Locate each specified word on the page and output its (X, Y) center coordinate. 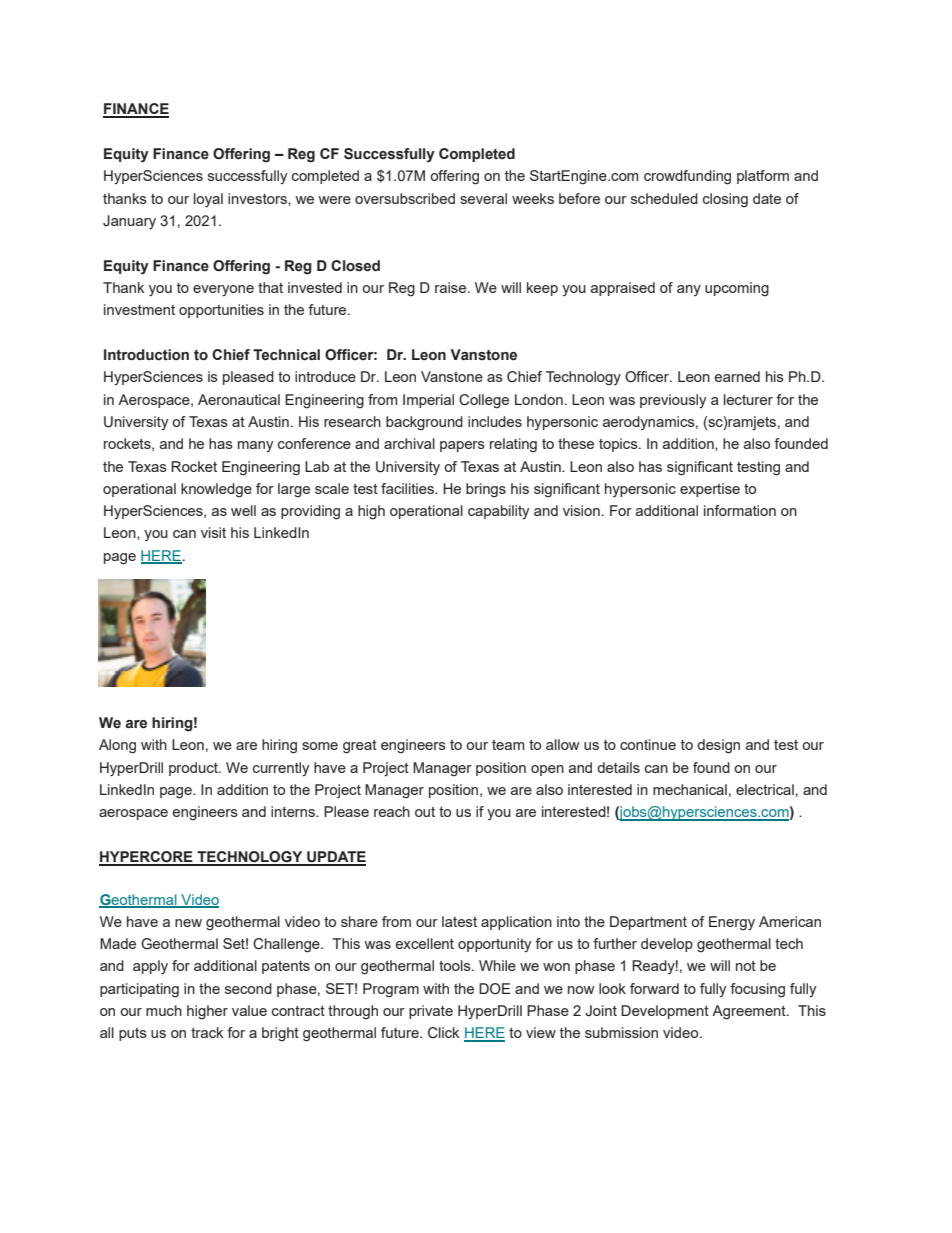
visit (213, 532)
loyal (208, 200)
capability (499, 512)
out (425, 812)
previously (673, 401)
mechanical (690, 789)
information (740, 510)
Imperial (428, 401)
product (194, 769)
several (483, 198)
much (164, 1010)
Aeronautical (239, 399)
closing (725, 200)
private (431, 1012)
